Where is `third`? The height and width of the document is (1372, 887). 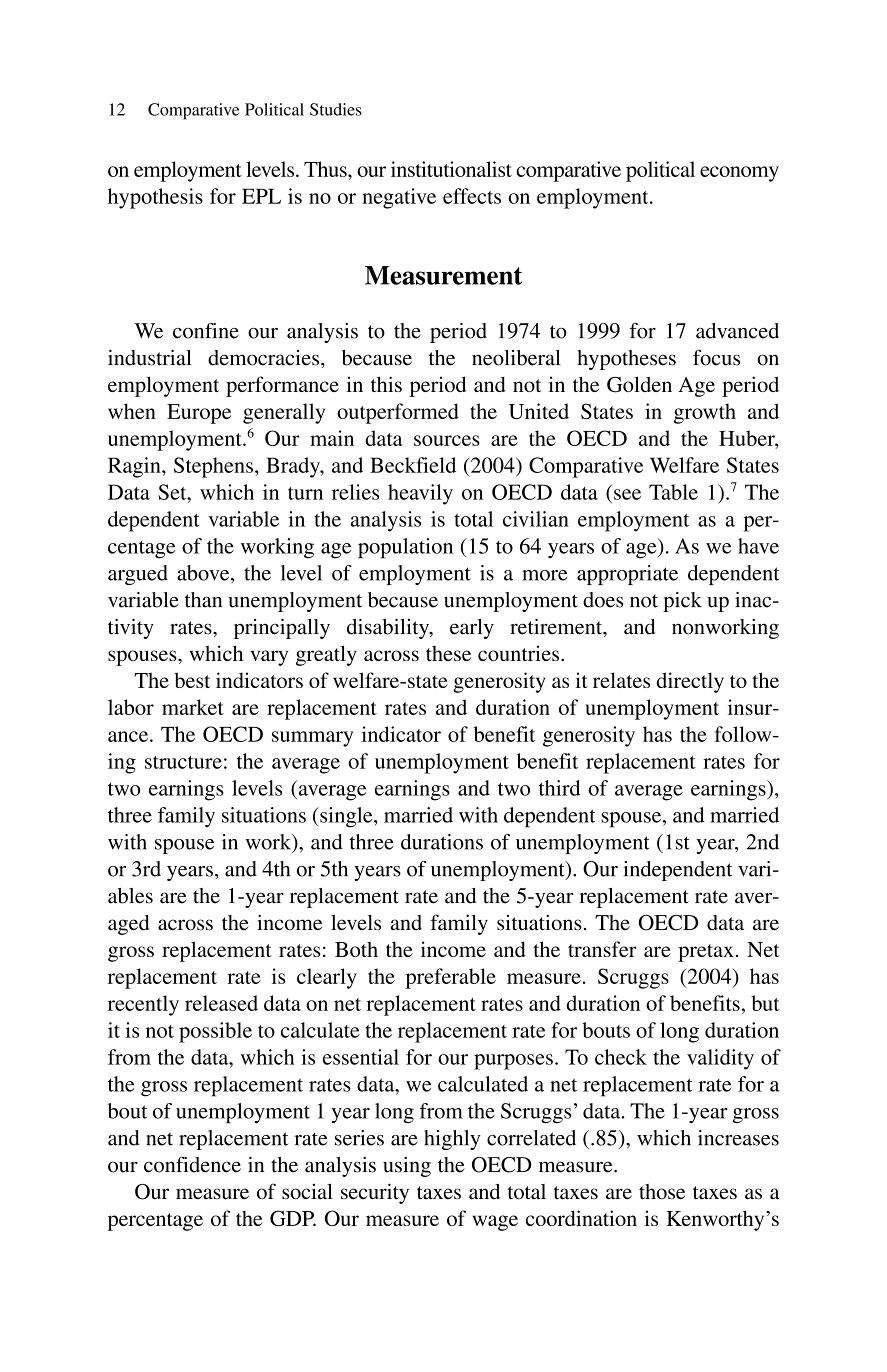
third is located at coordinates (559, 788).
